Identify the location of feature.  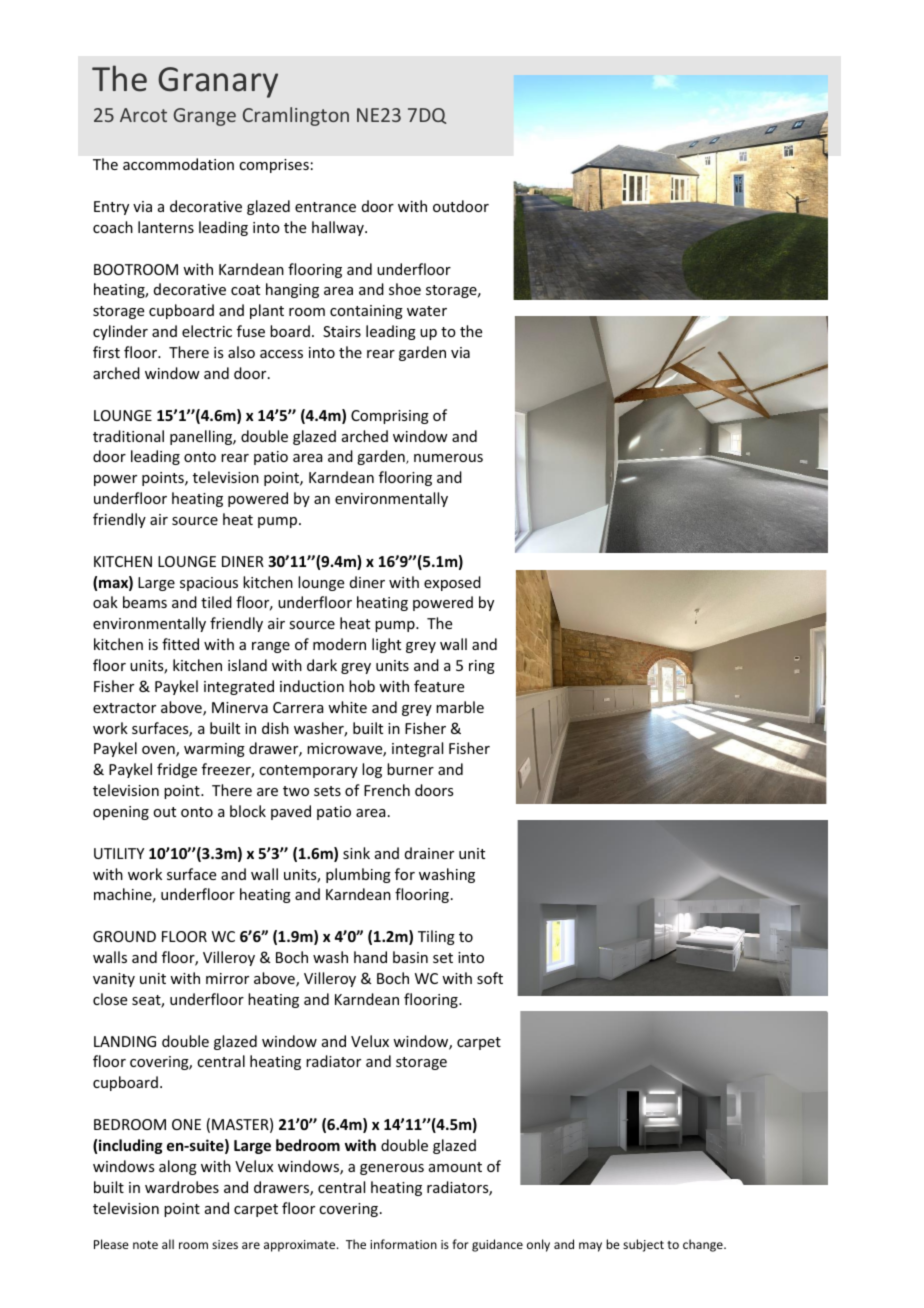
(439, 686).
